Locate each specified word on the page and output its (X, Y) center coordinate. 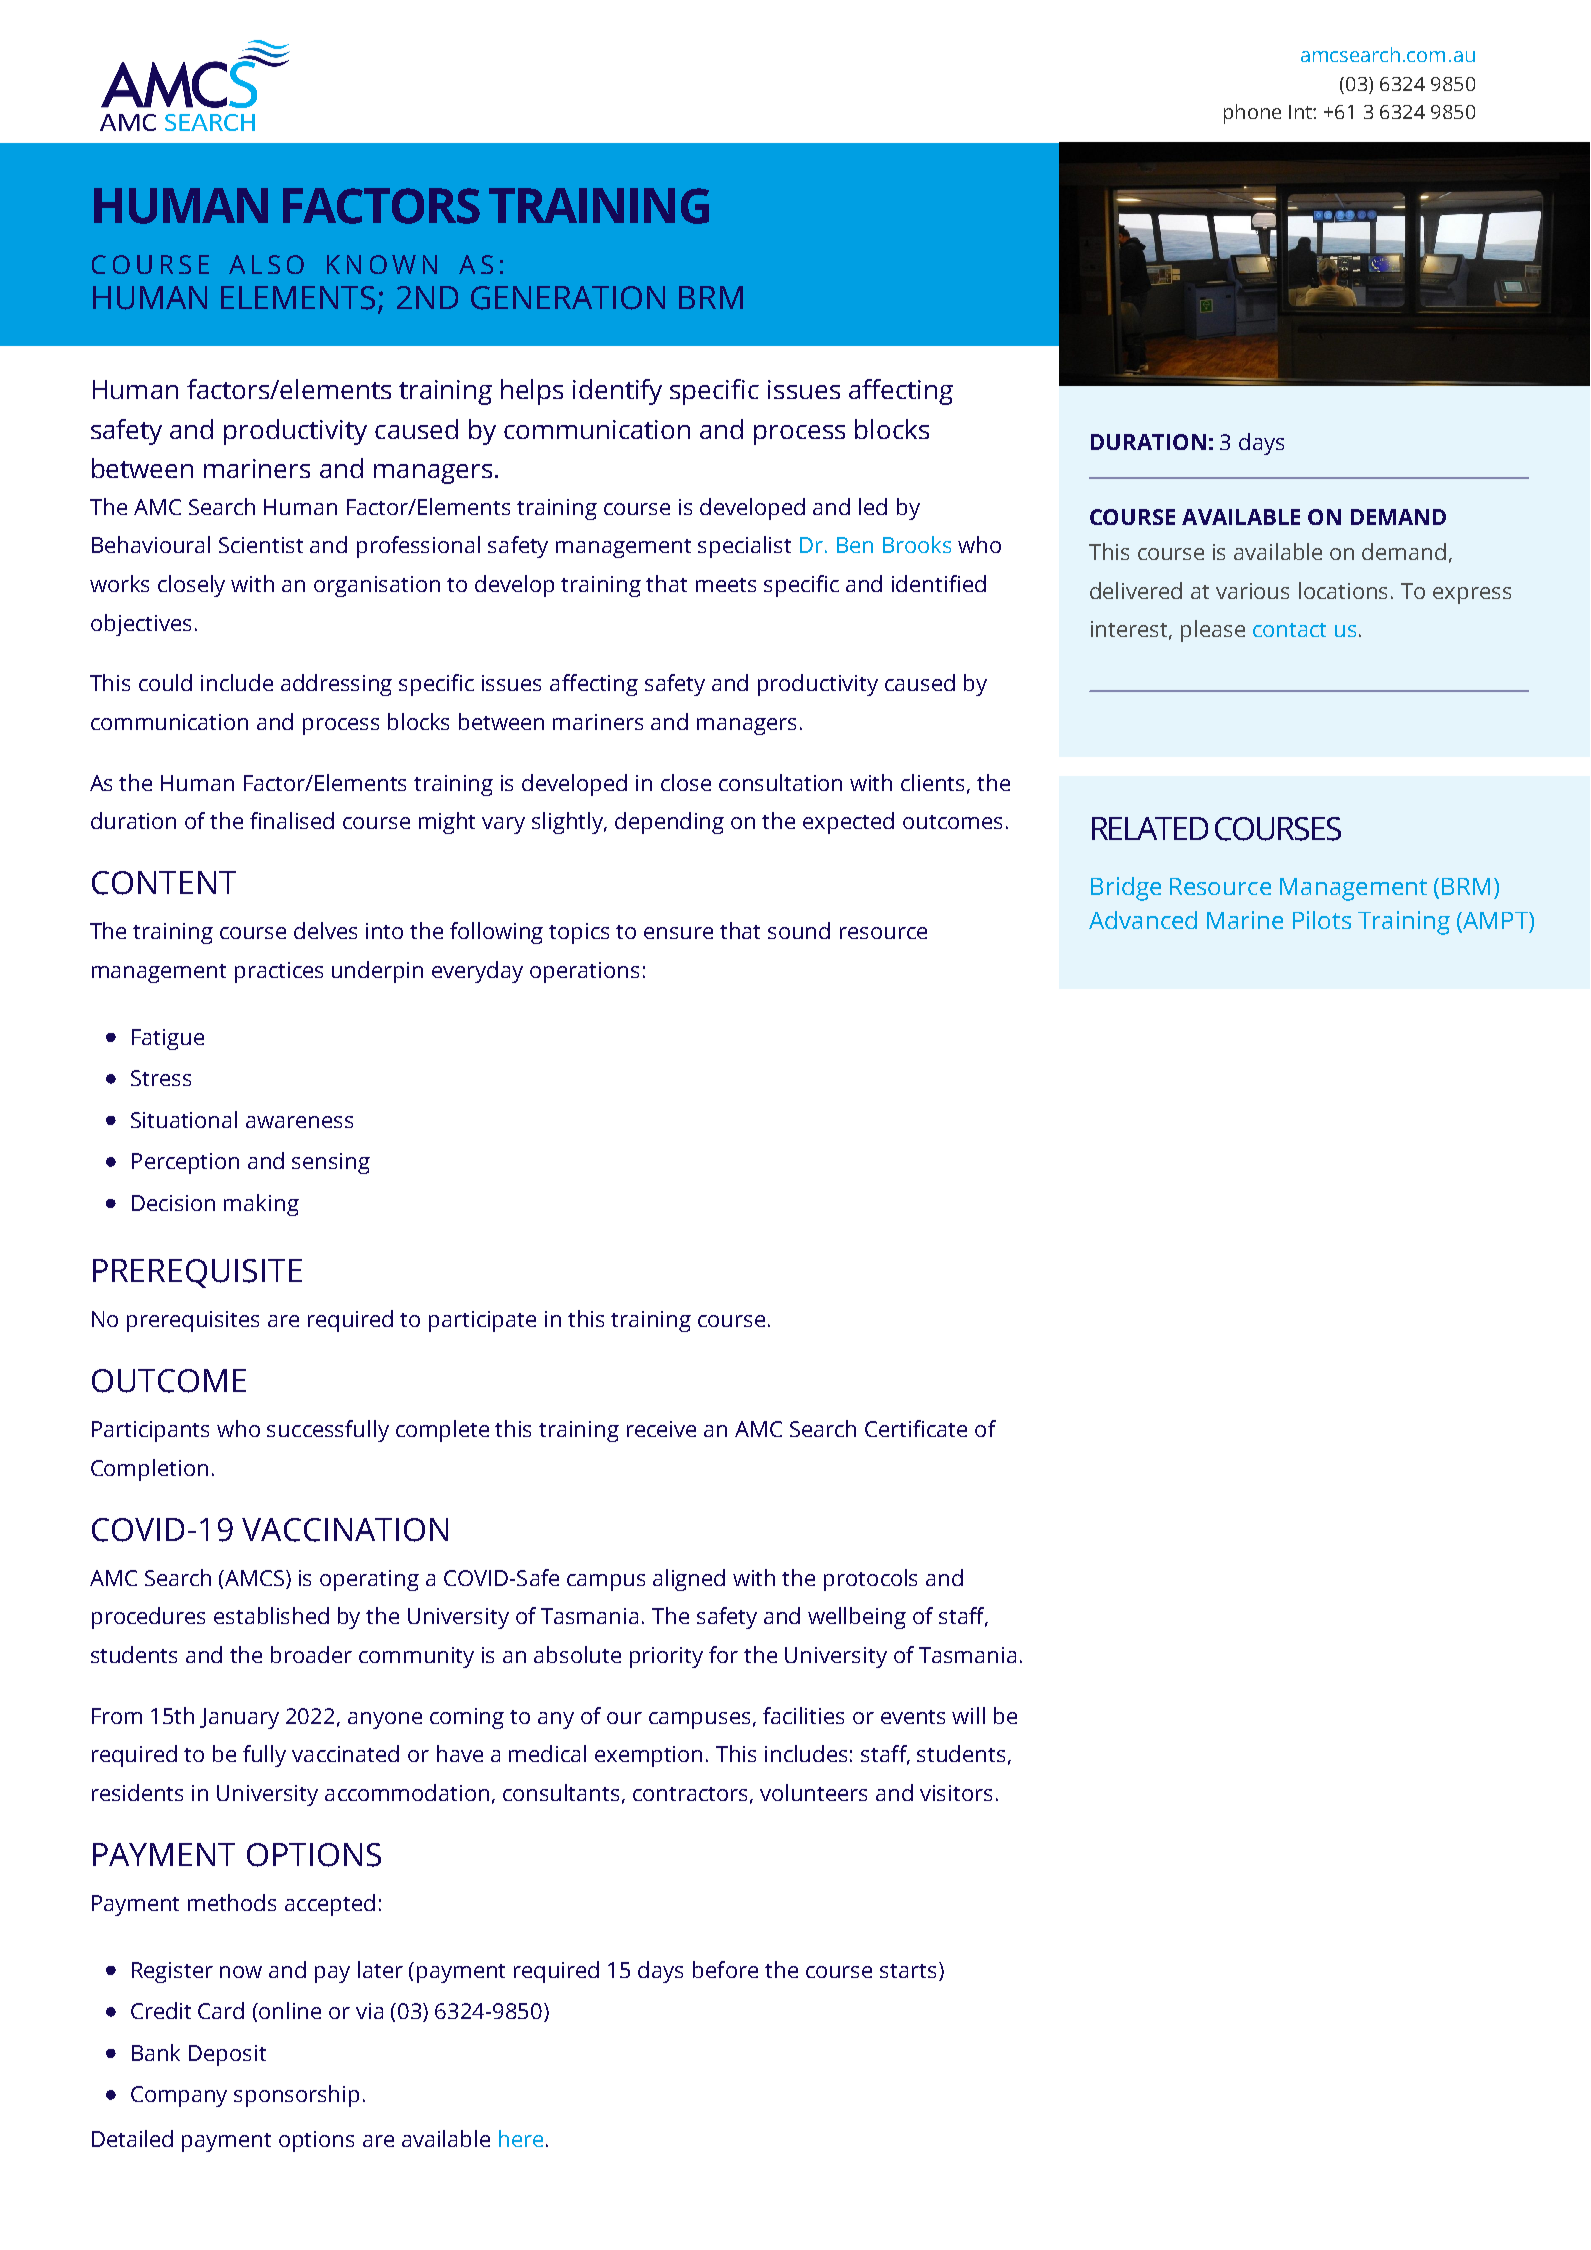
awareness (299, 1122)
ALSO (266, 264)
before (725, 1969)
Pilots (1322, 920)
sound (799, 930)
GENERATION (568, 298)
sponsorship (296, 2096)
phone (1252, 114)
